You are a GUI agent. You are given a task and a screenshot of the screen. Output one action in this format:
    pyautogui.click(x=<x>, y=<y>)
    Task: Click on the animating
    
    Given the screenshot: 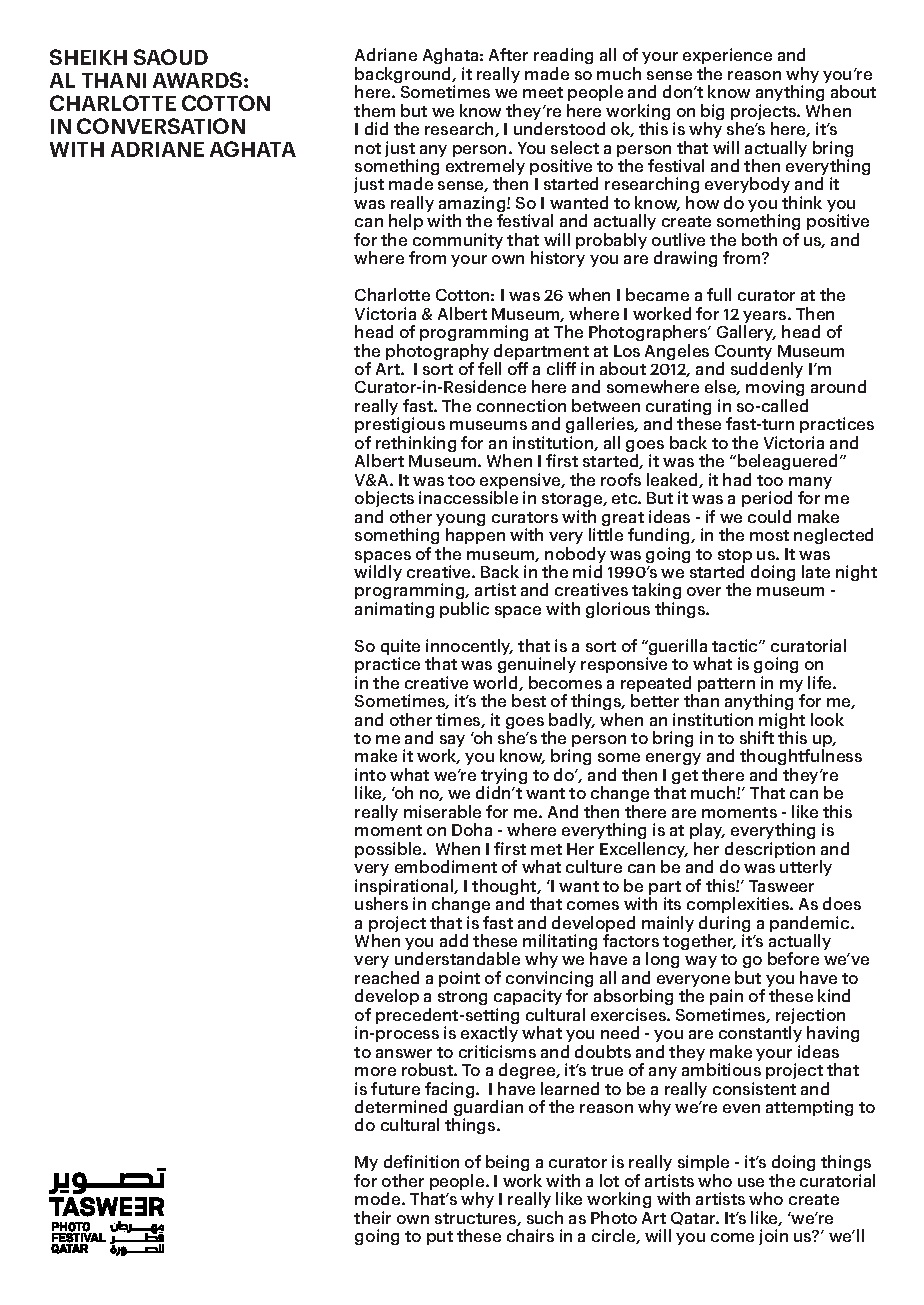 What is the action you would take?
    pyautogui.click(x=394, y=610)
